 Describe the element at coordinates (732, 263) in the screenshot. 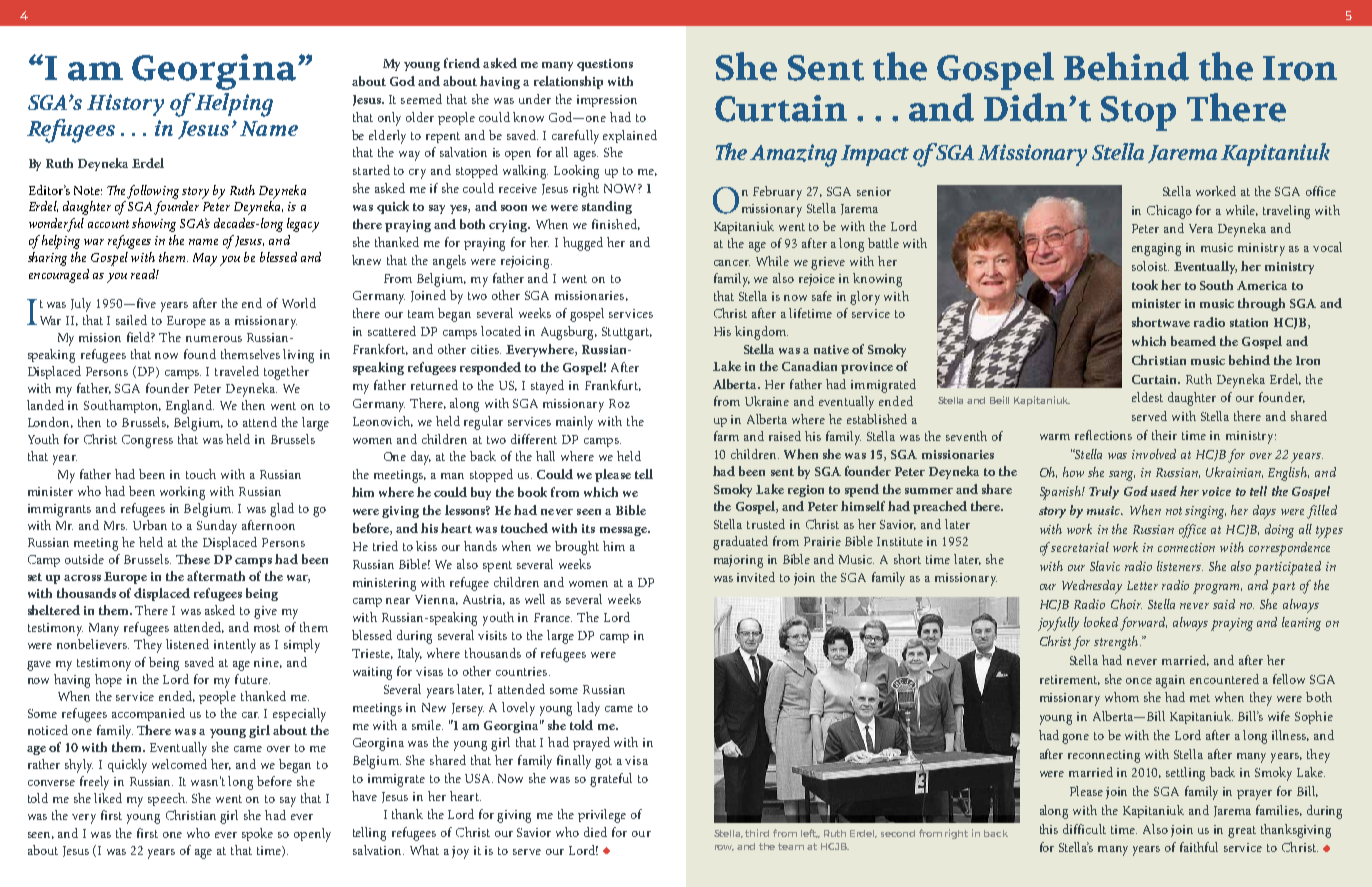

I see `cancer` at that location.
